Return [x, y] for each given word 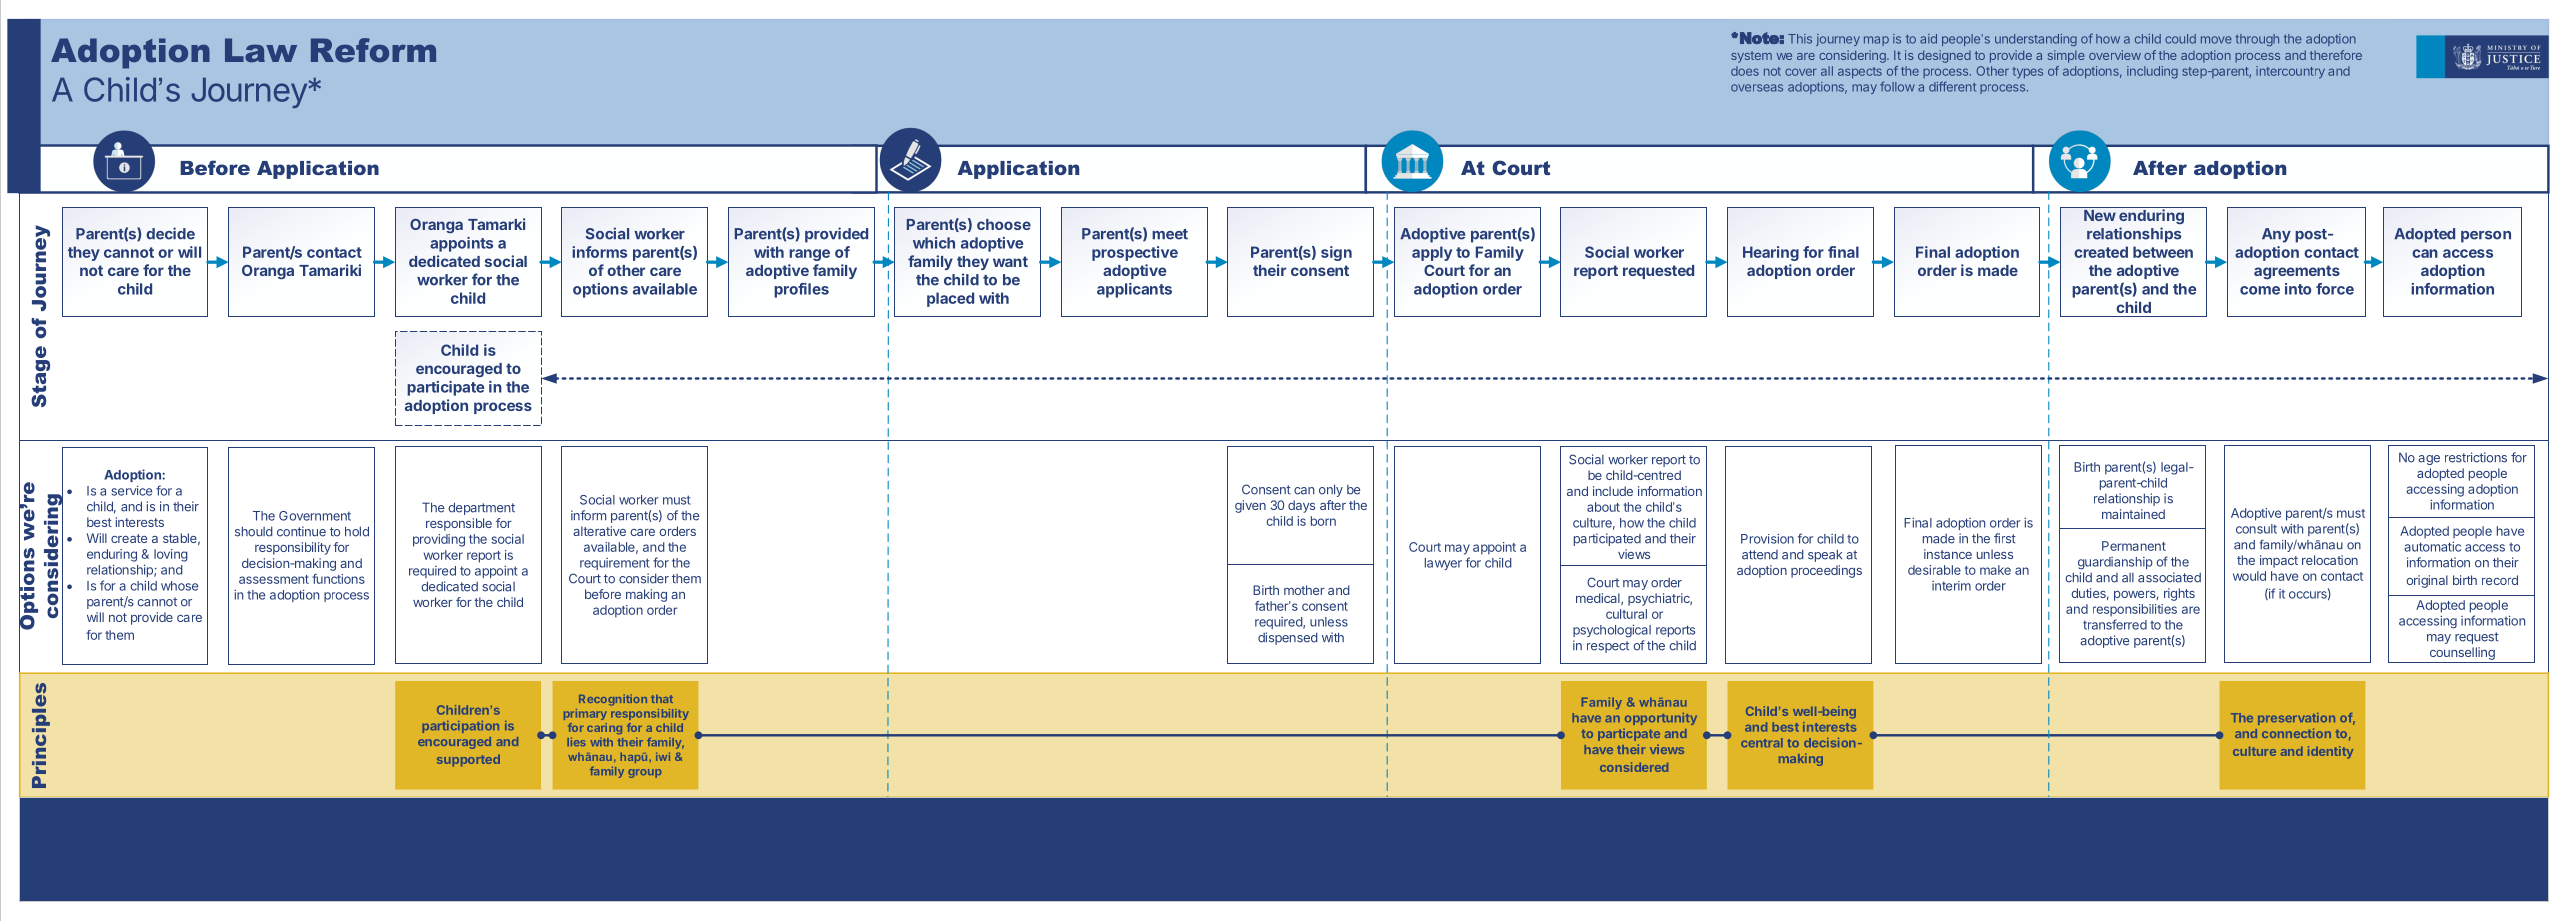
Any [2276, 235]
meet [1170, 234]
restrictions [2476, 457]
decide [170, 233]
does [1745, 71]
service [132, 490]
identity [2330, 752]
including [2152, 72]
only [1331, 490]
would [2249, 576]
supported [468, 761]
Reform [373, 50]
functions [338, 579]
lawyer [1443, 564]
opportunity [1661, 719]
